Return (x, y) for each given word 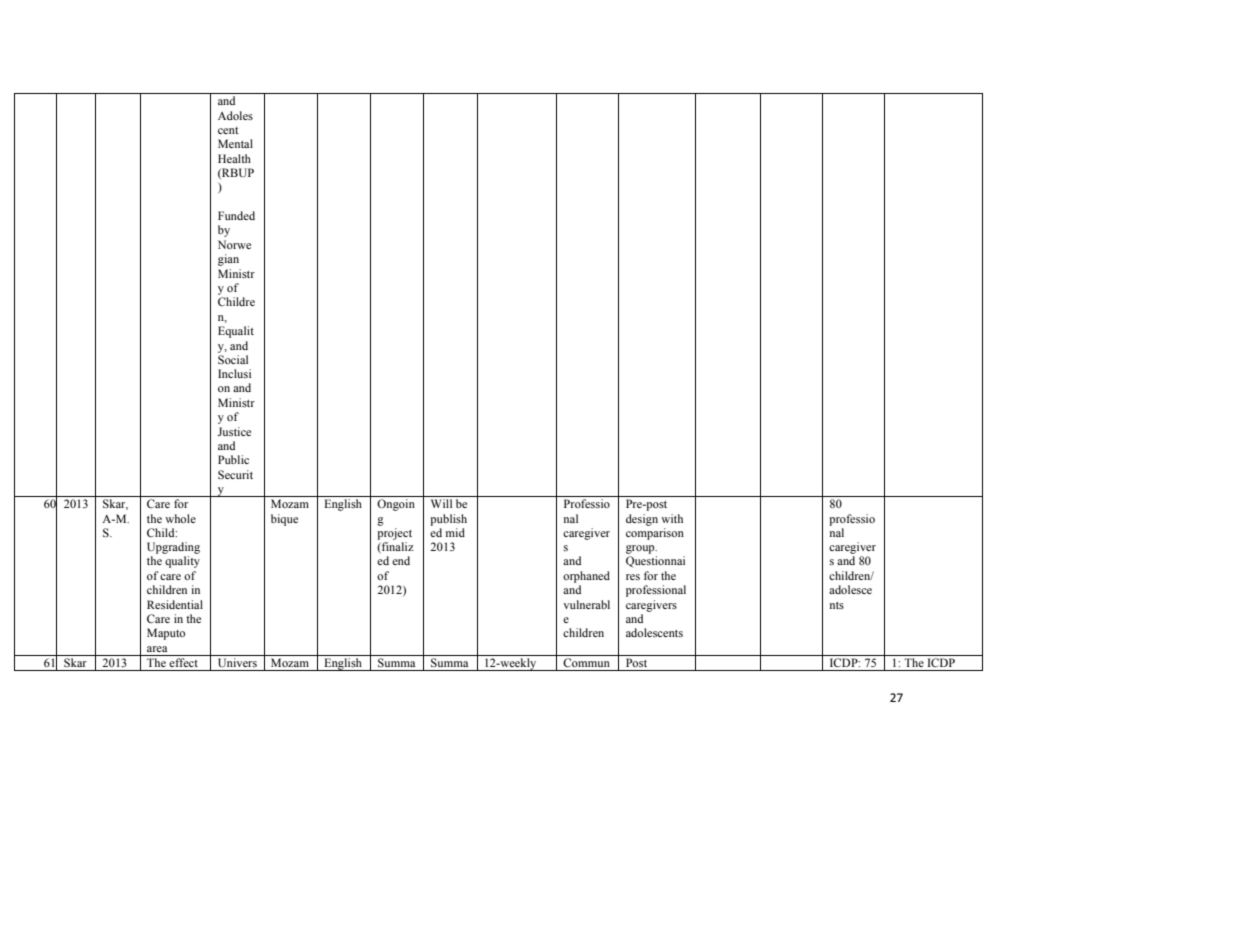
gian (228, 260)
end (401, 560)
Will (441, 503)
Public (233, 459)
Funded (236, 215)
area (157, 649)
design (642, 520)
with (672, 518)
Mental (235, 143)
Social (233, 359)
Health (234, 158)
